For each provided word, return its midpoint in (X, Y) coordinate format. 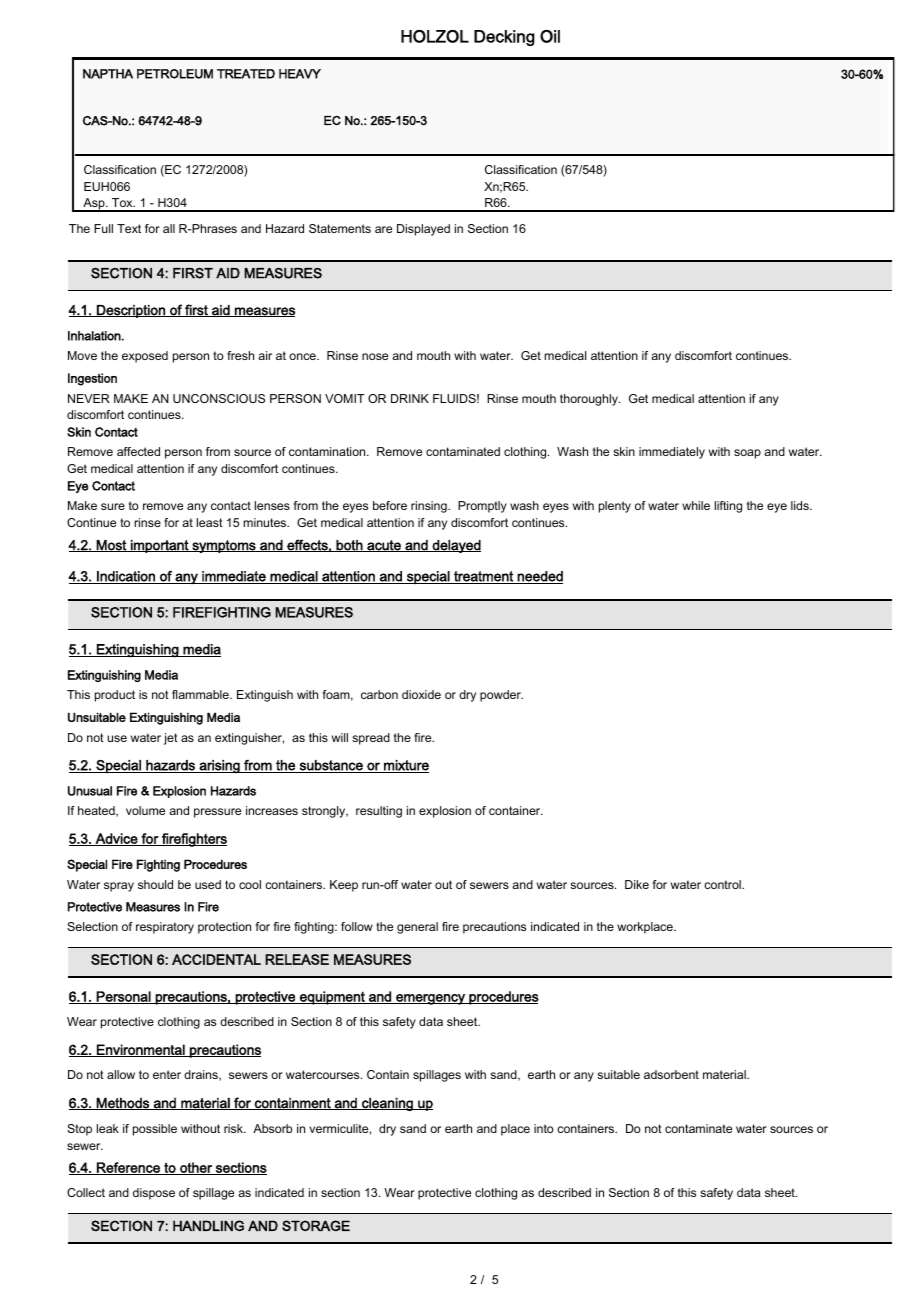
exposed (145, 357)
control (723, 884)
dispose (154, 1194)
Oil (550, 36)
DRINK (410, 398)
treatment (483, 577)
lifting (728, 507)
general (417, 928)
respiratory (165, 928)
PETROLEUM (175, 74)
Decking (504, 38)
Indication (126, 577)
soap (747, 454)
